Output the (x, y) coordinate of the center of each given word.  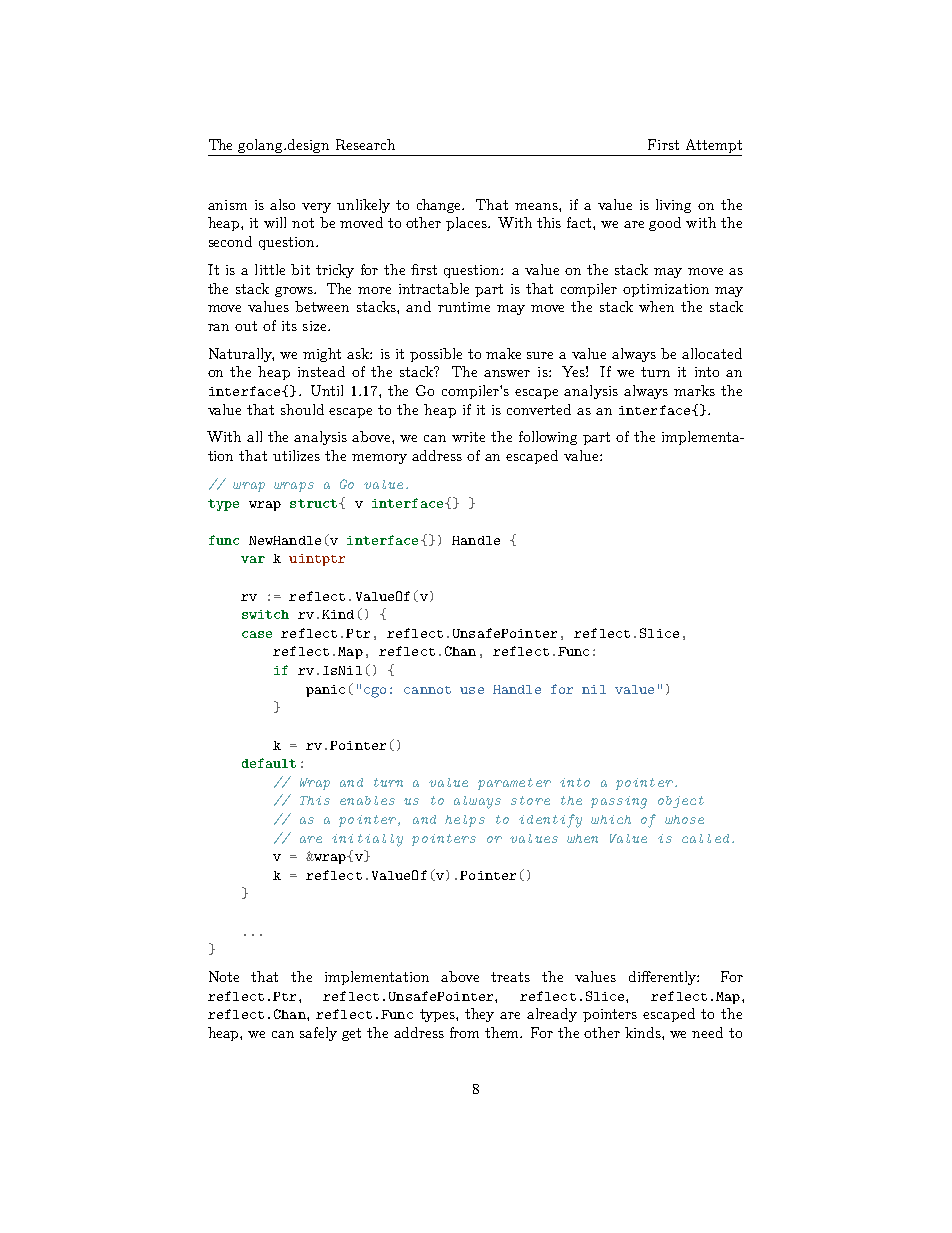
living (673, 206)
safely (318, 1034)
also (282, 204)
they (479, 1015)
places (467, 224)
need (707, 1032)
